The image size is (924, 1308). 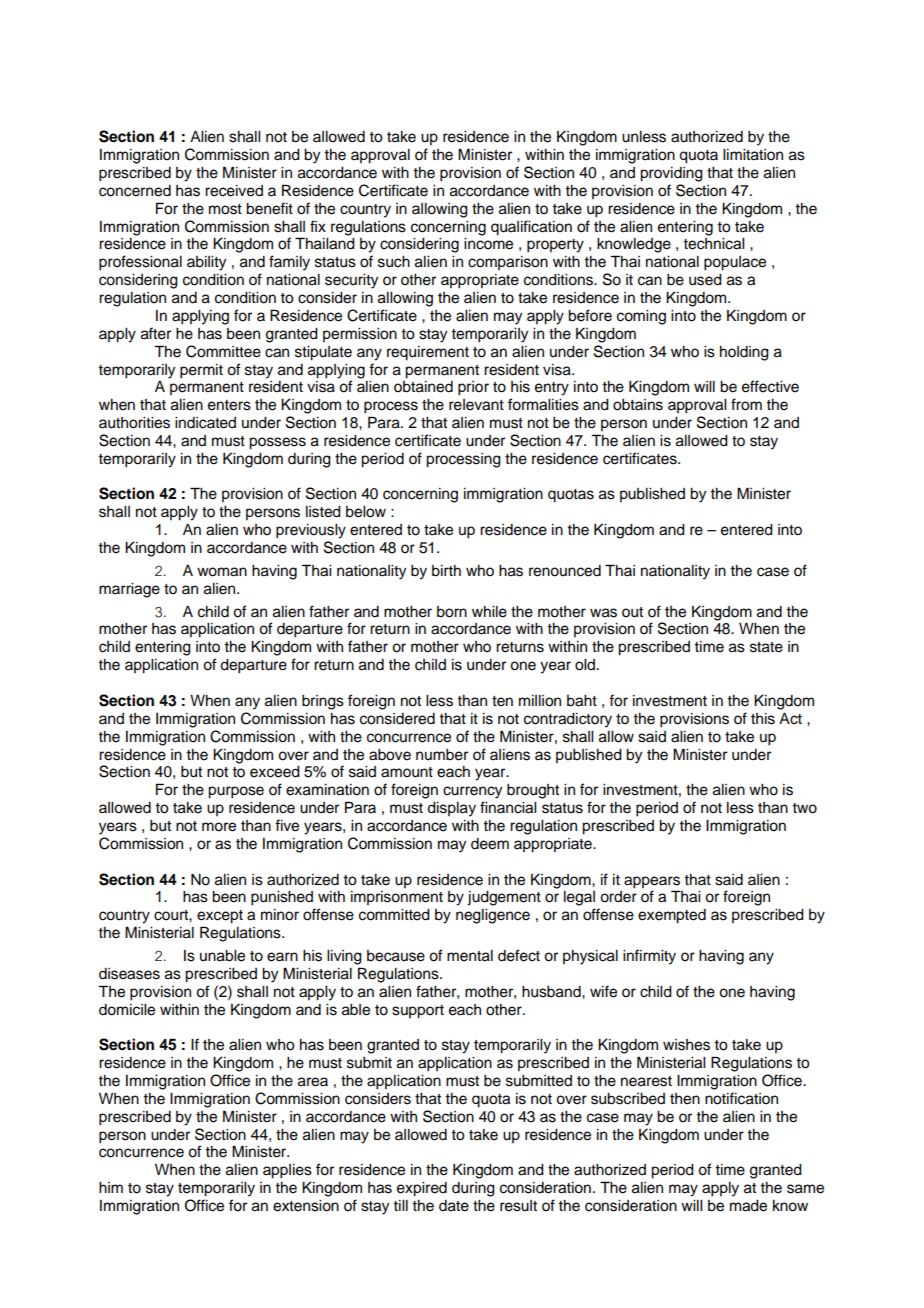 I want to click on state, so click(x=766, y=647).
